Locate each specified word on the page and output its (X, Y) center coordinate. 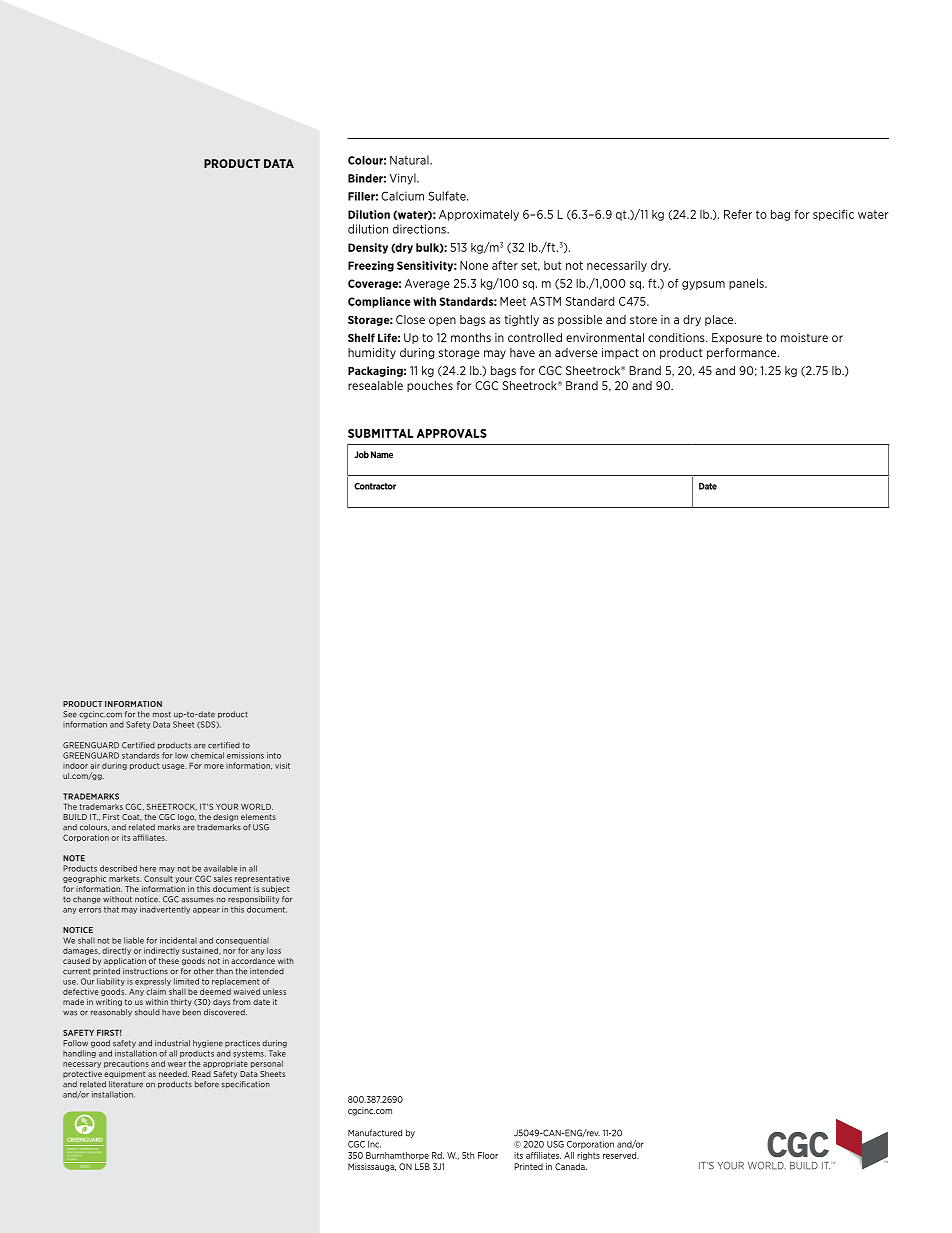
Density (368, 248)
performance (743, 353)
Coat (132, 817)
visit (282, 765)
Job (361, 454)
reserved (621, 1155)
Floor (488, 1155)
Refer (738, 214)
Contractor (375, 486)
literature (126, 1084)
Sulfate (448, 196)
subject (275, 889)
